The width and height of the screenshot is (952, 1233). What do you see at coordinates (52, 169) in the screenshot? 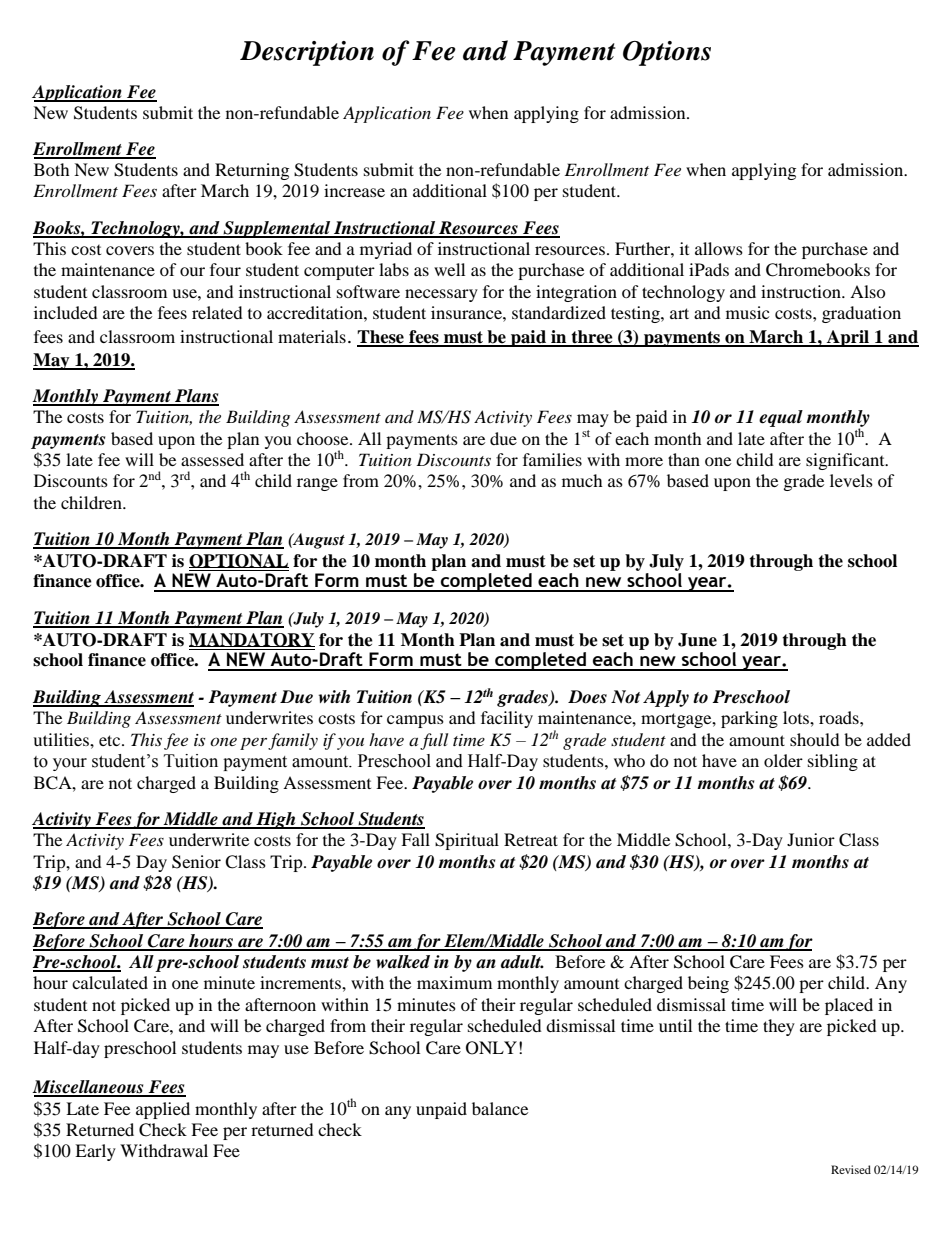
I see `Both` at bounding box center [52, 169].
